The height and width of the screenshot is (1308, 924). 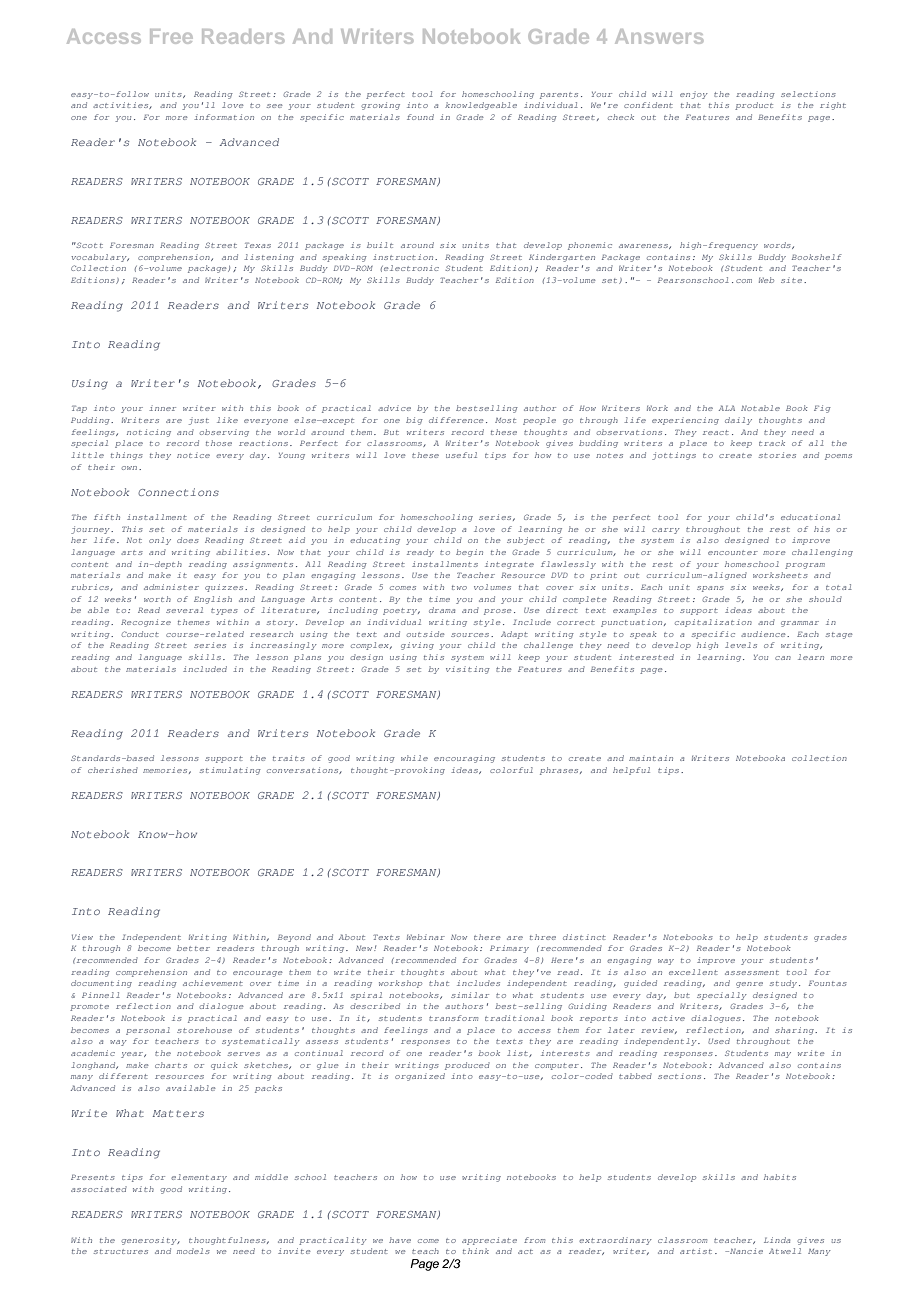 I want to click on Free, so click(x=171, y=36).
